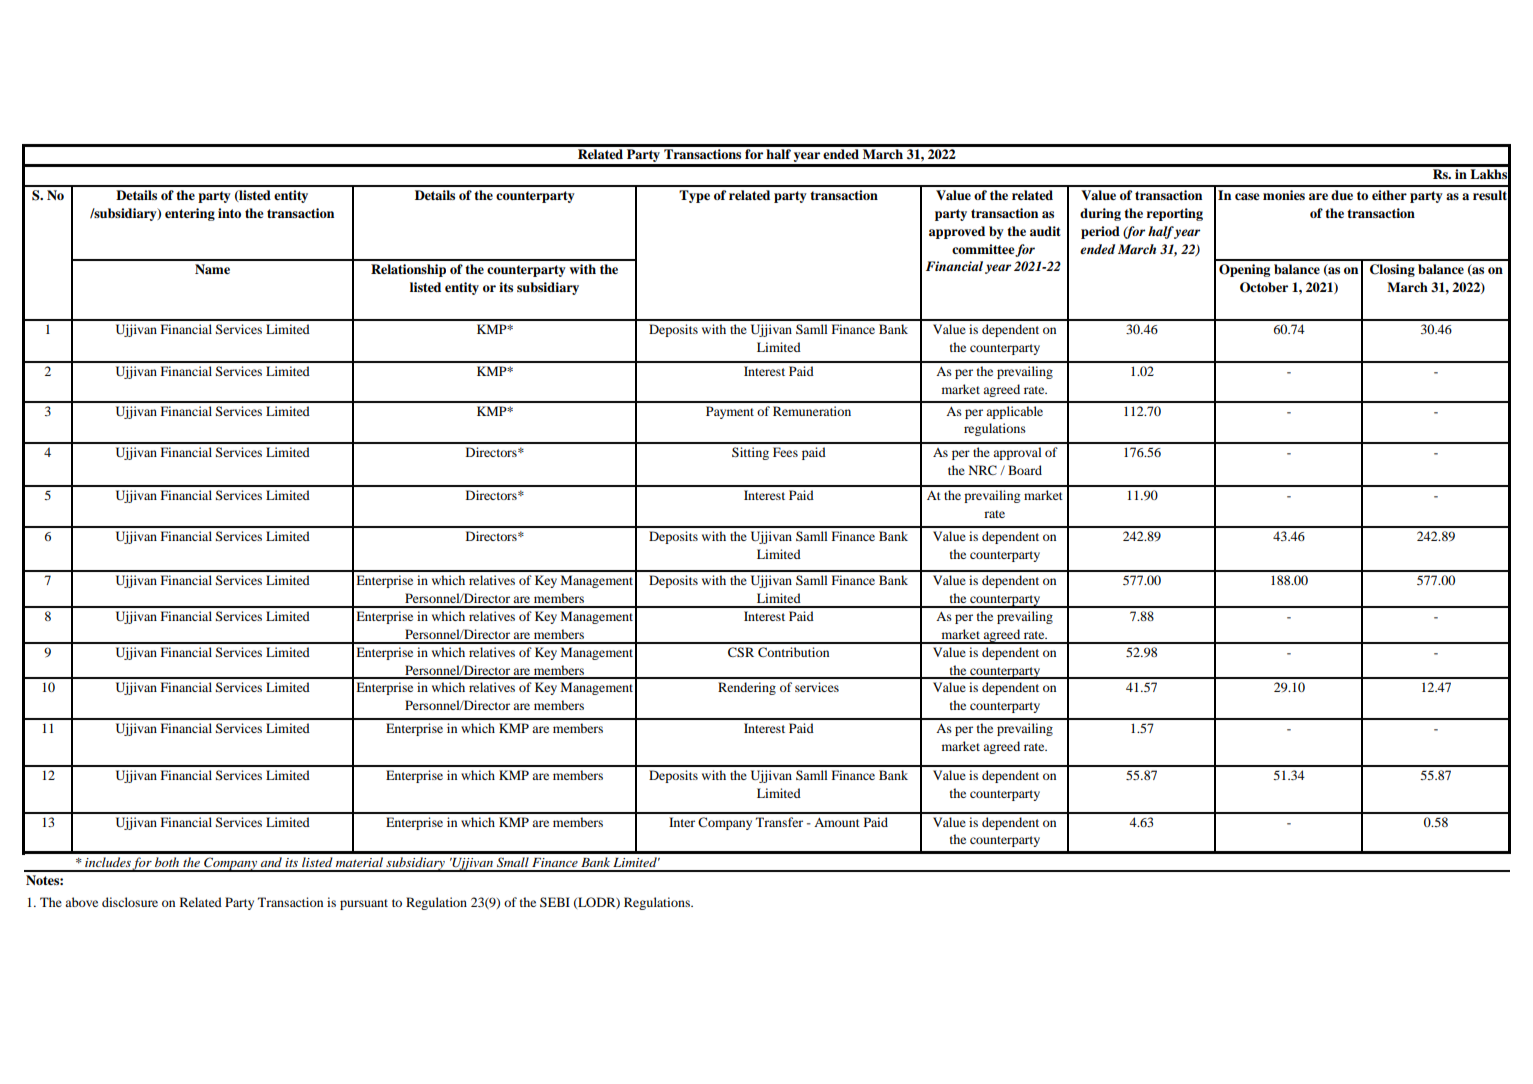  I want to click on SEBI, so click(555, 902).
